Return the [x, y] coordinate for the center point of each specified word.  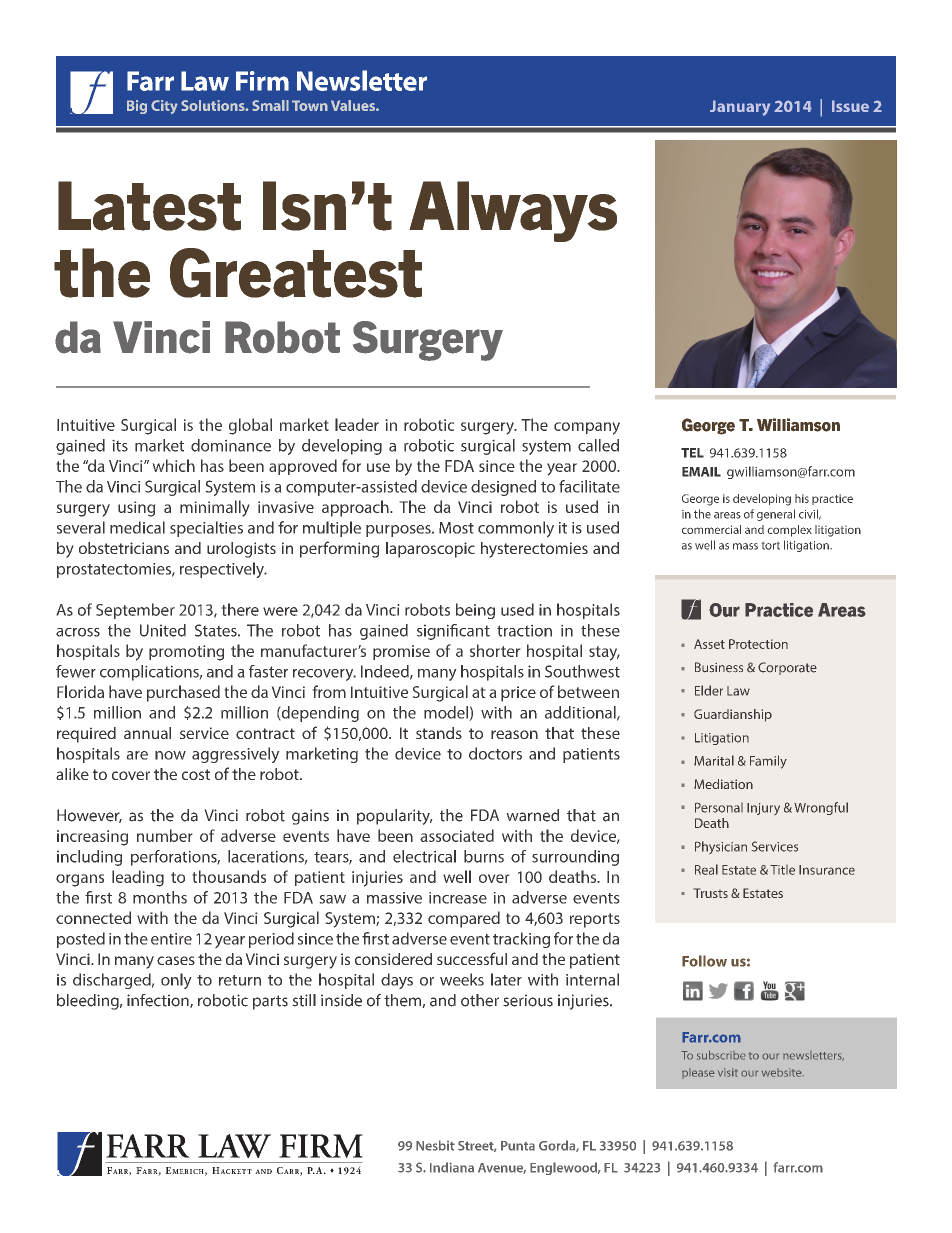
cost [196, 774]
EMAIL [701, 472]
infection [159, 1001]
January [740, 108]
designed [503, 488]
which [173, 465]
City [164, 107]
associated [457, 835]
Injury [763, 809]
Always [513, 211]
